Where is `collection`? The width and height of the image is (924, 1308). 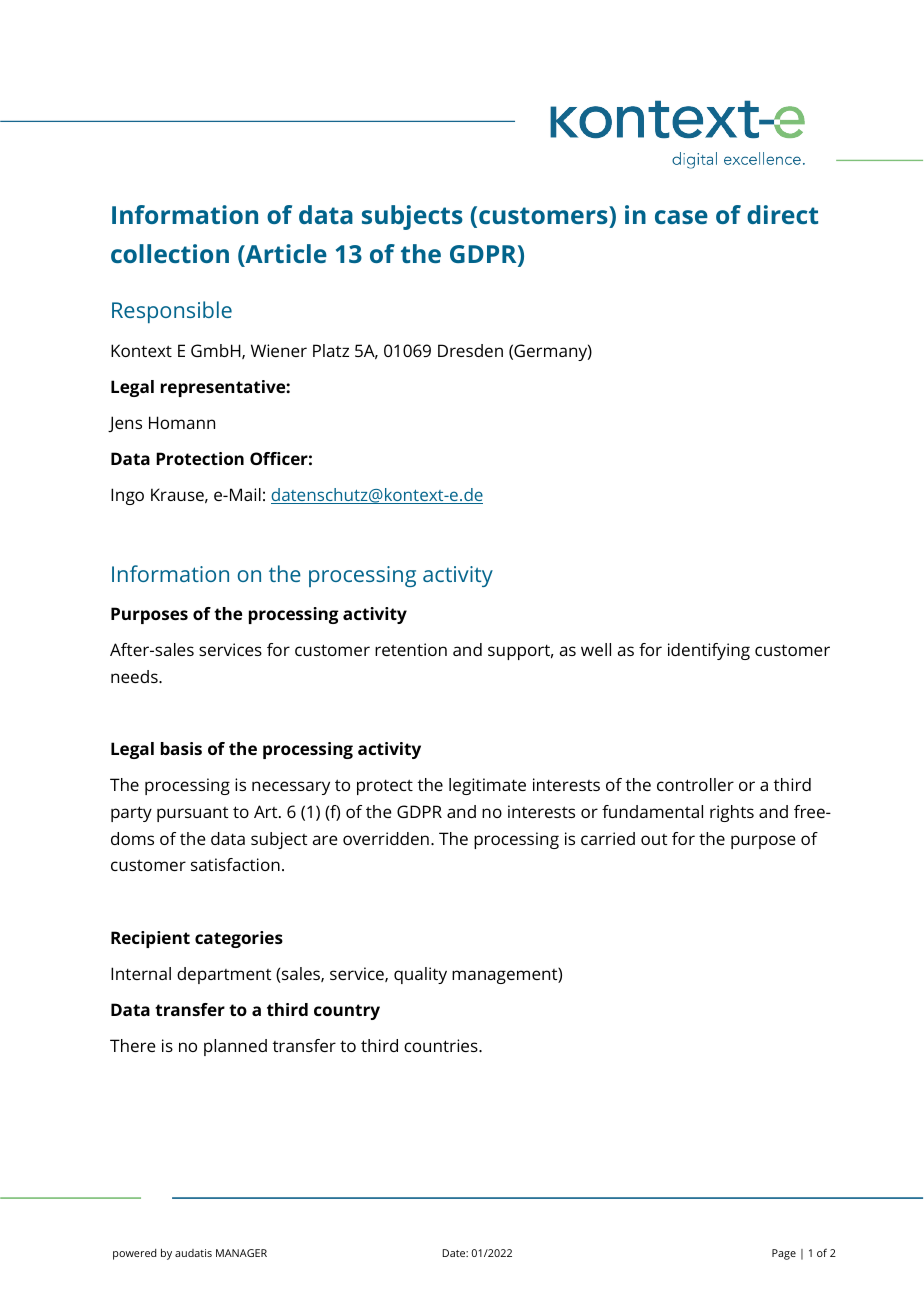 collection is located at coordinates (170, 253).
